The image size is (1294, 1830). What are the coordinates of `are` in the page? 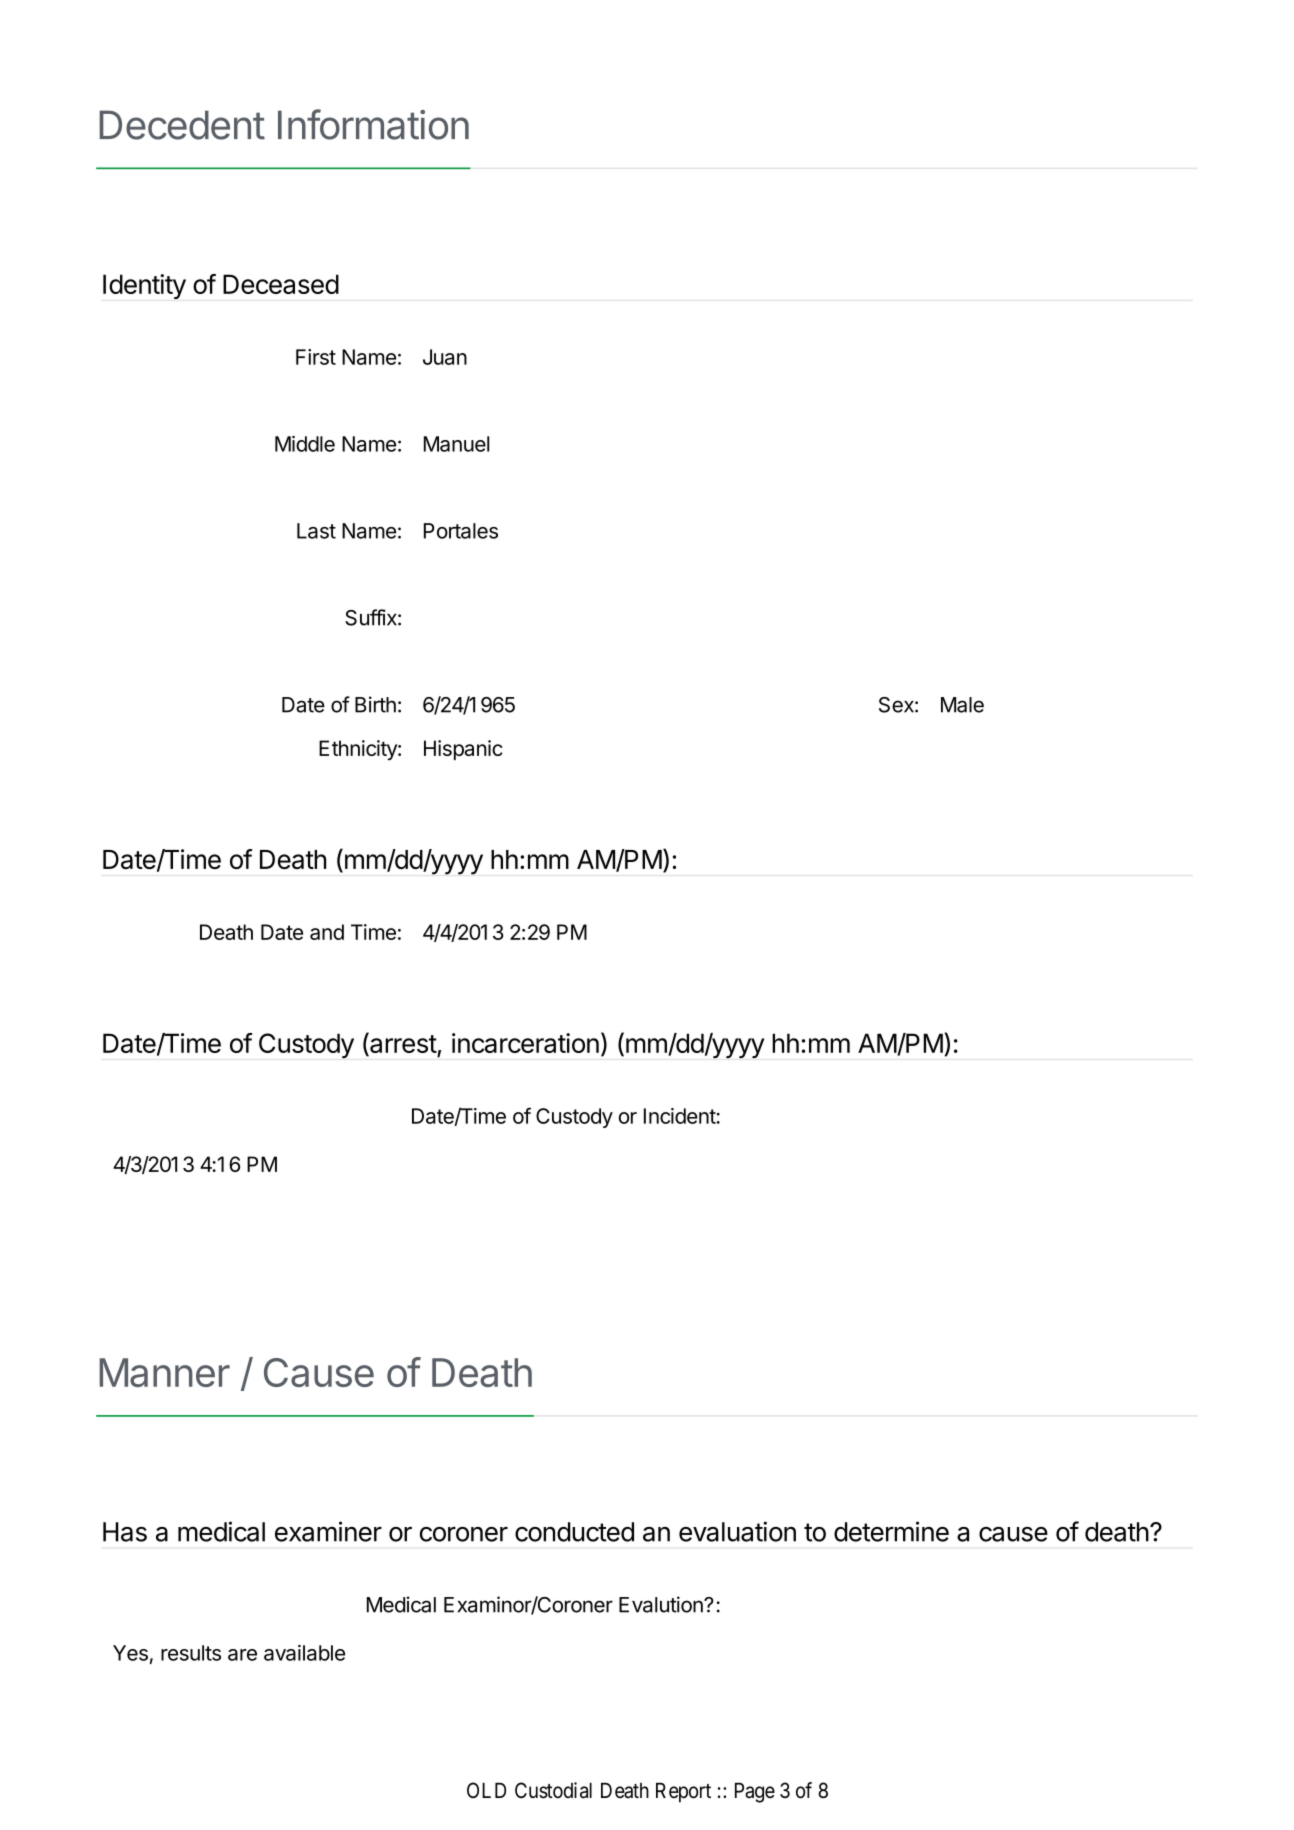 It's located at (242, 1655).
